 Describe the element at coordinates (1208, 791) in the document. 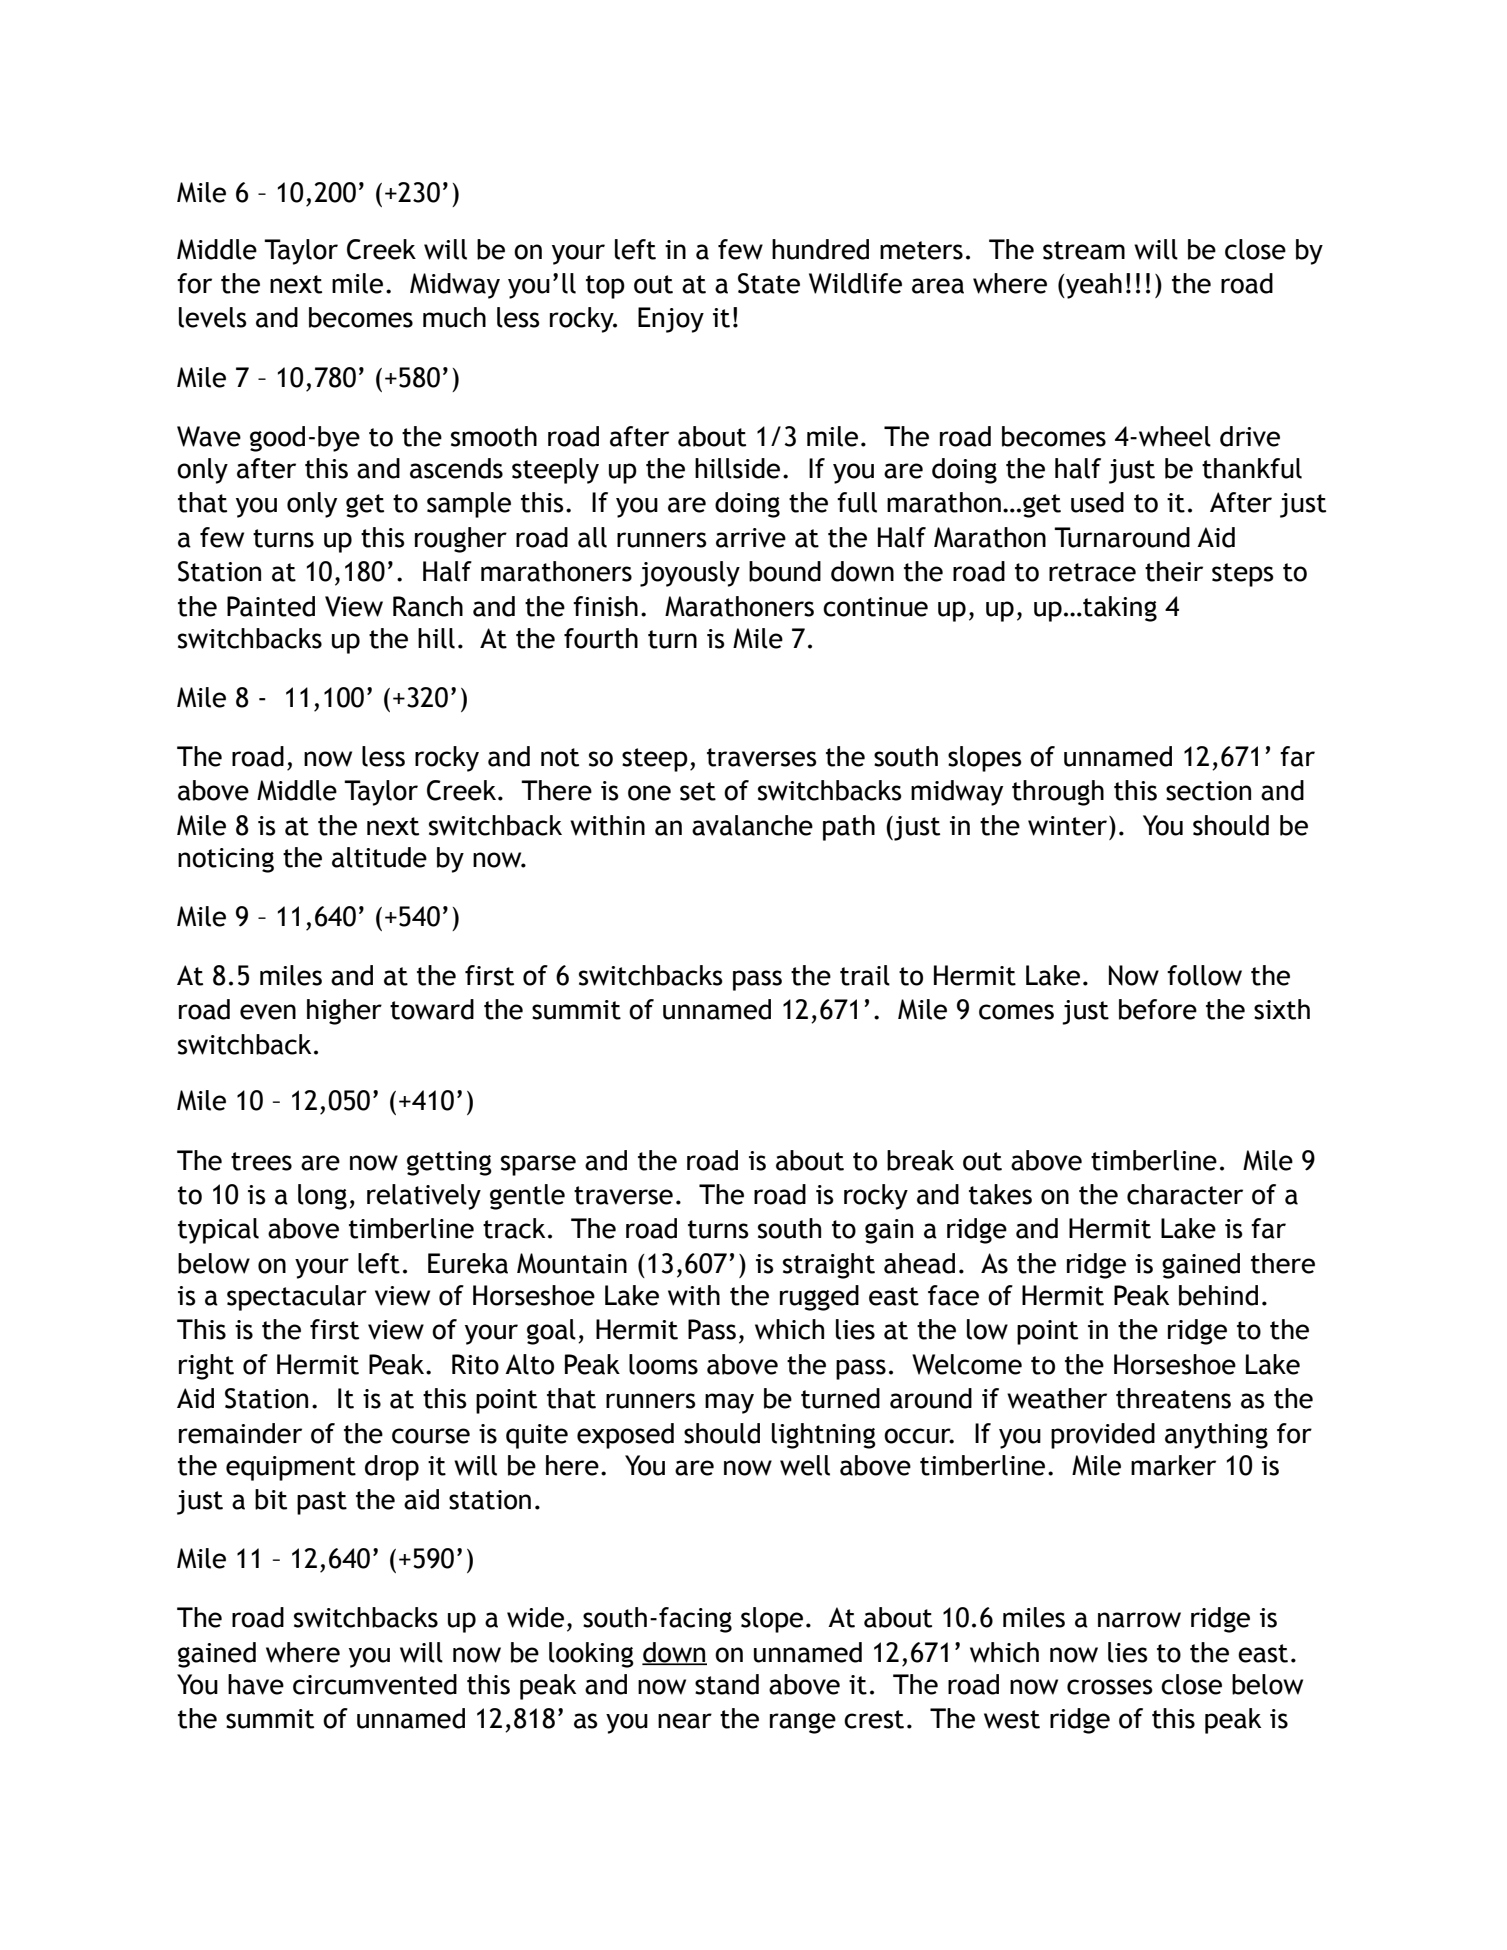

I see `section` at that location.
